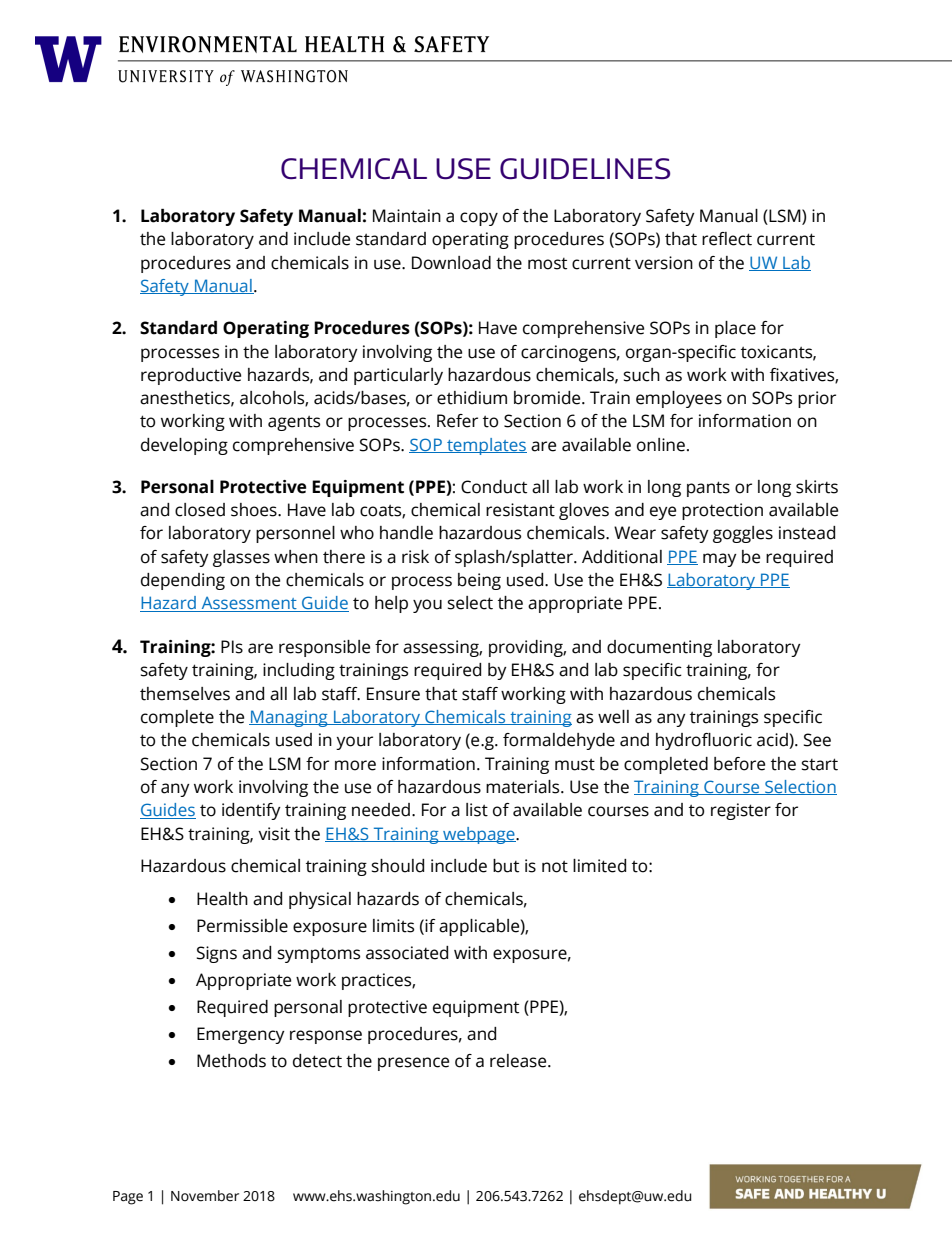 This screenshot has height=1233, width=952. I want to click on Maintain, so click(407, 216).
